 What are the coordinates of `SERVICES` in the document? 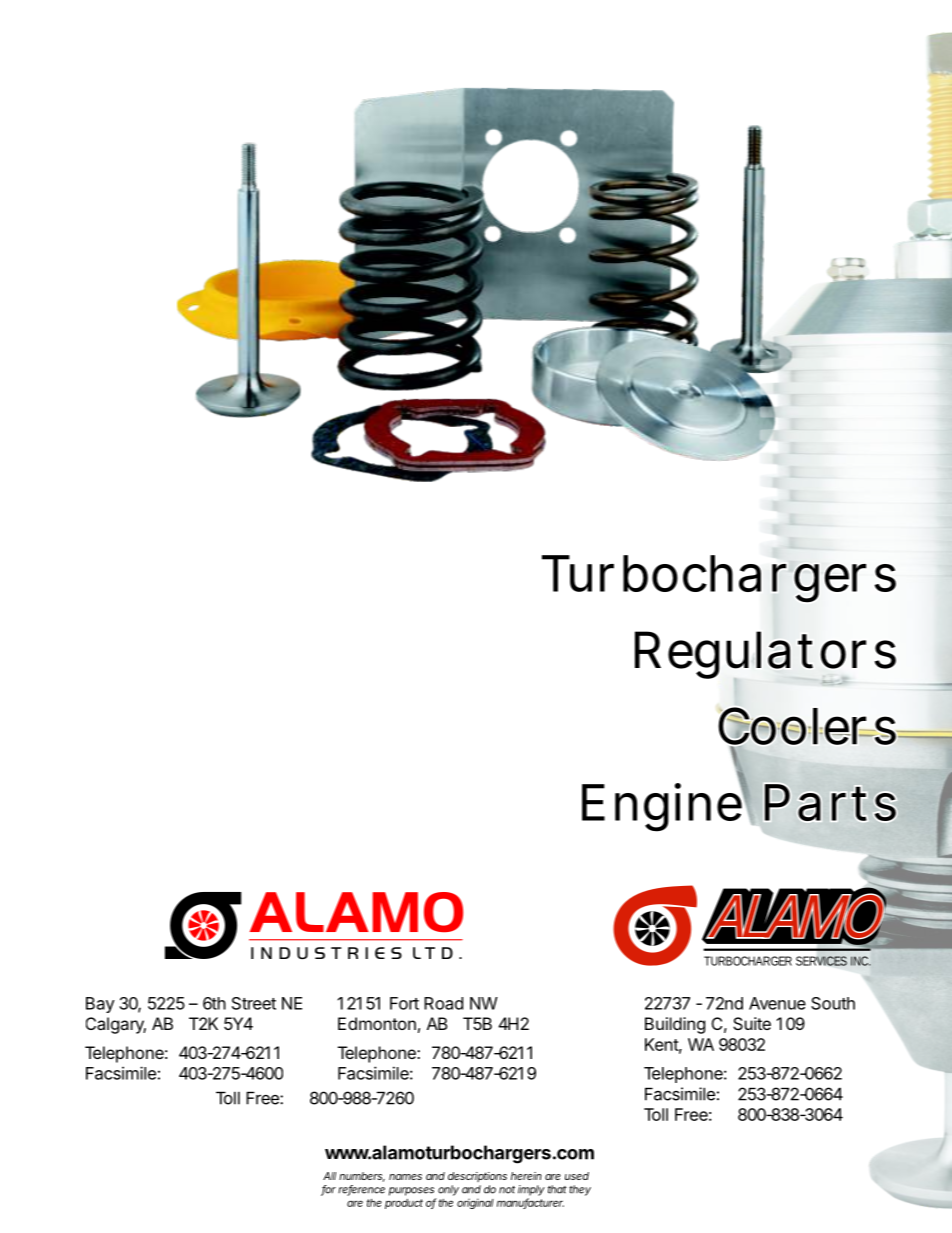 It's located at (821, 961).
